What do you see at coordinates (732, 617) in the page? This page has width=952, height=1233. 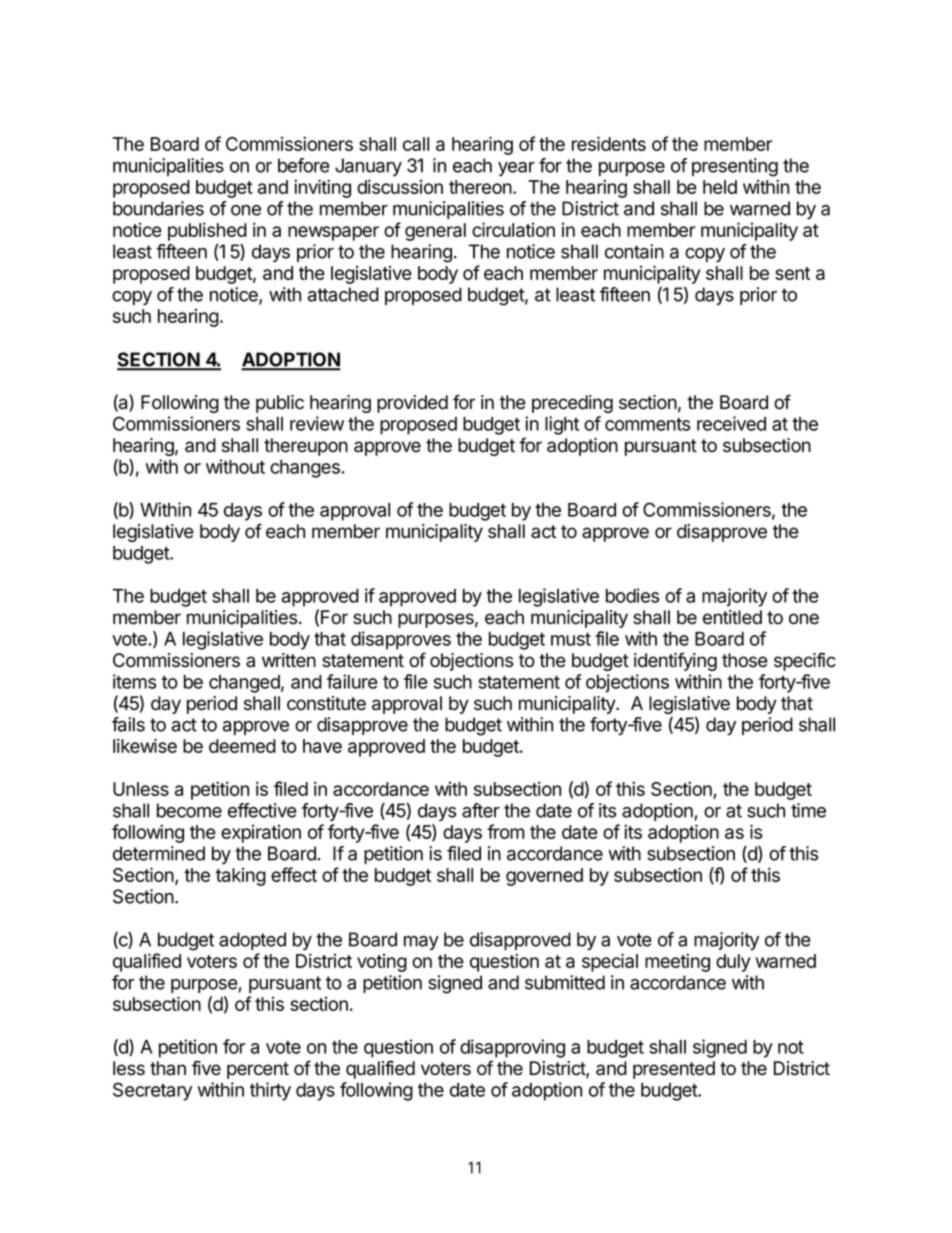 I see `entitled` at bounding box center [732, 617].
